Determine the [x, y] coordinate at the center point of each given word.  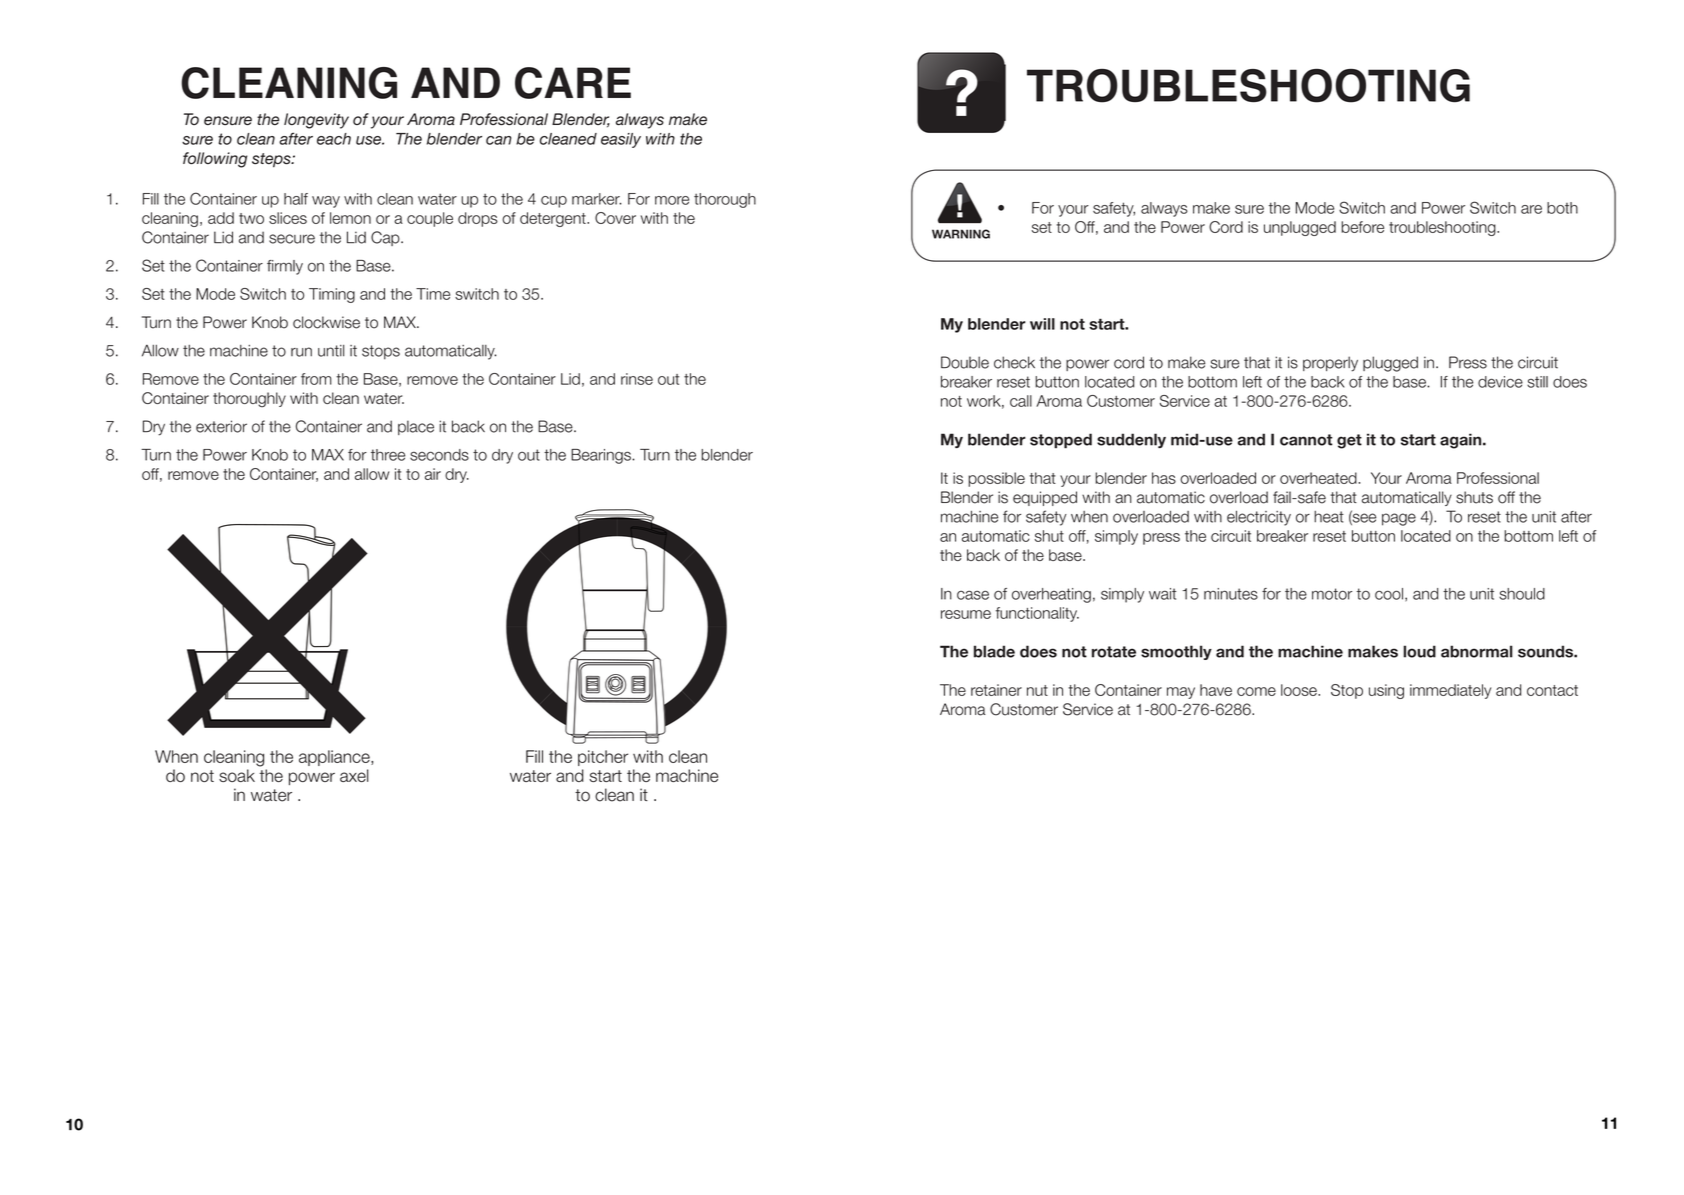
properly [1330, 364]
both [1562, 208]
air [433, 474]
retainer [996, 690]
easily [621, 140]
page [1399, 519]
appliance [335, 758]
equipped [1045, 498]
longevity [316, 121]
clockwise [326, 322]
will [1042, 324]
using [1386, 691]
